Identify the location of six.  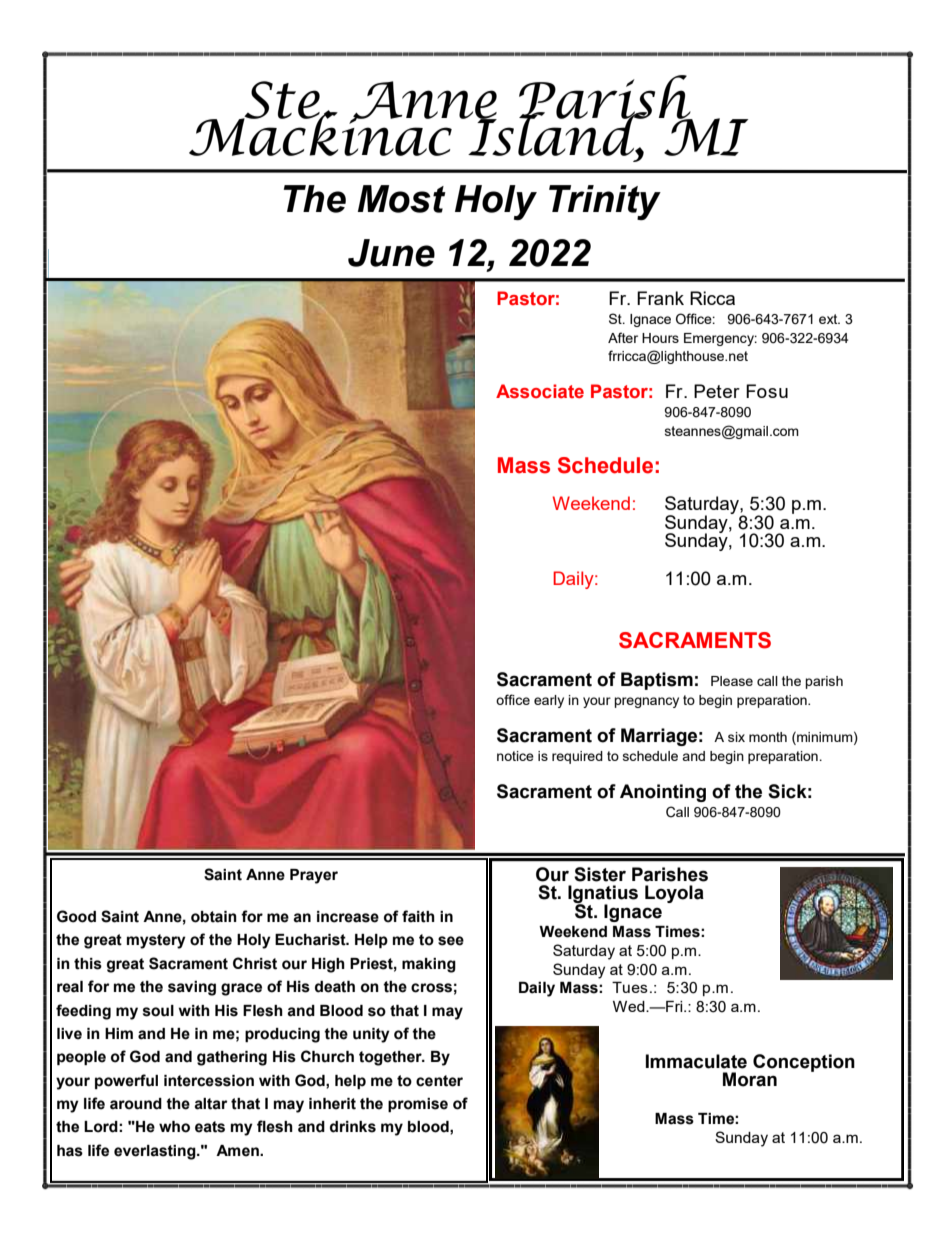
(736, 737).
